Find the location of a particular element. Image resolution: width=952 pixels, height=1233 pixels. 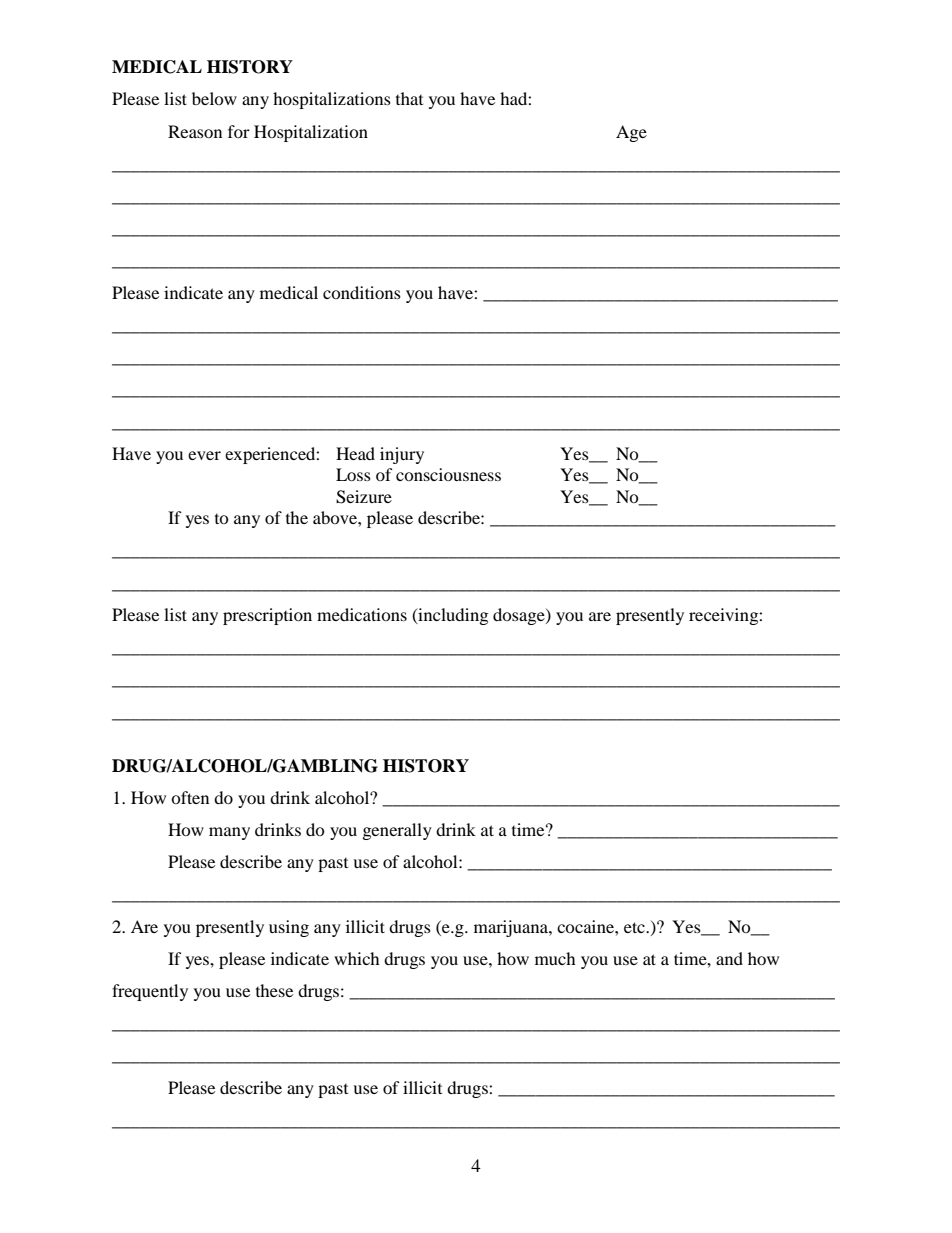

prescription is located at coordinates (267, 616).
